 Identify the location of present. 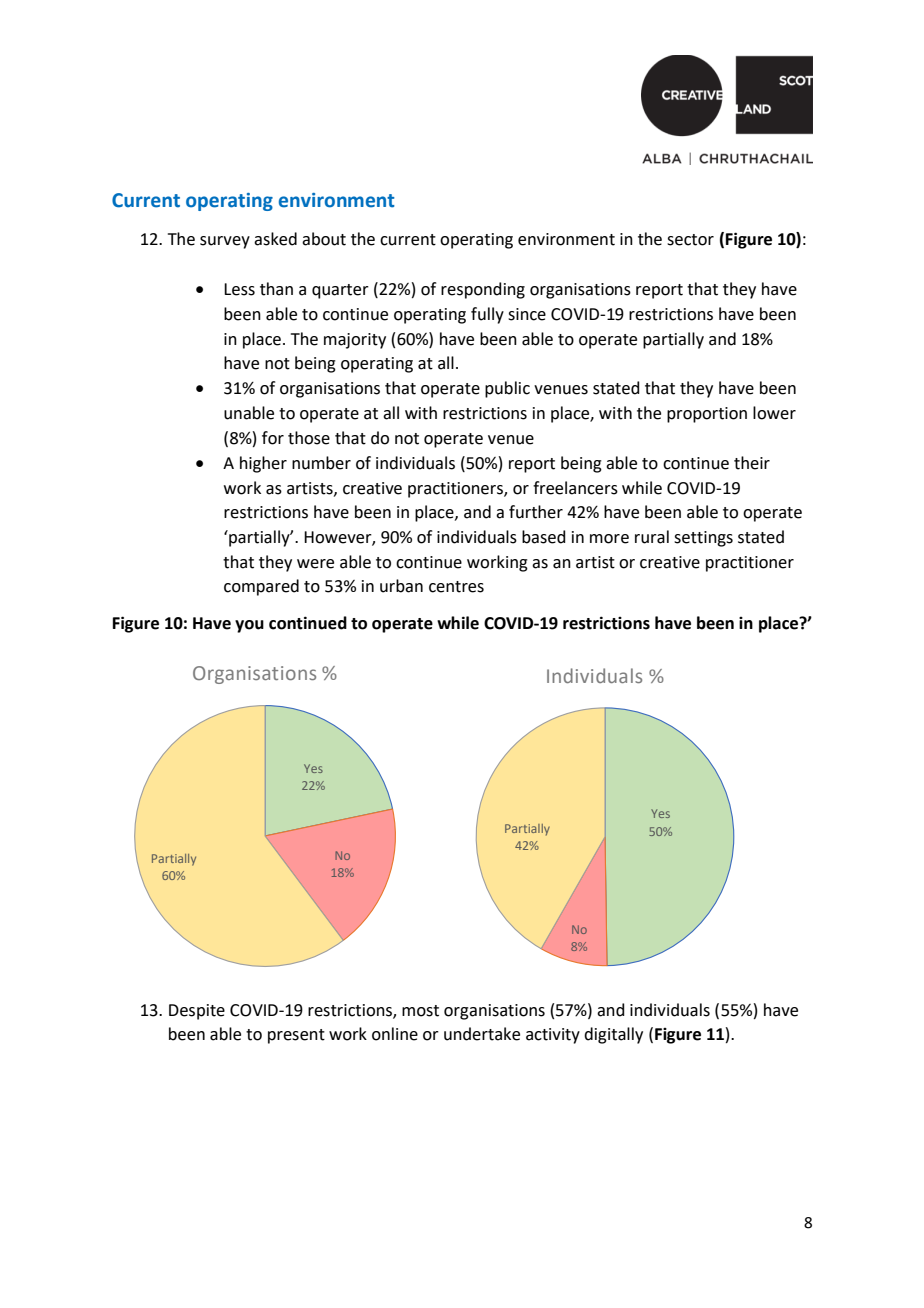
(296, 1036).
